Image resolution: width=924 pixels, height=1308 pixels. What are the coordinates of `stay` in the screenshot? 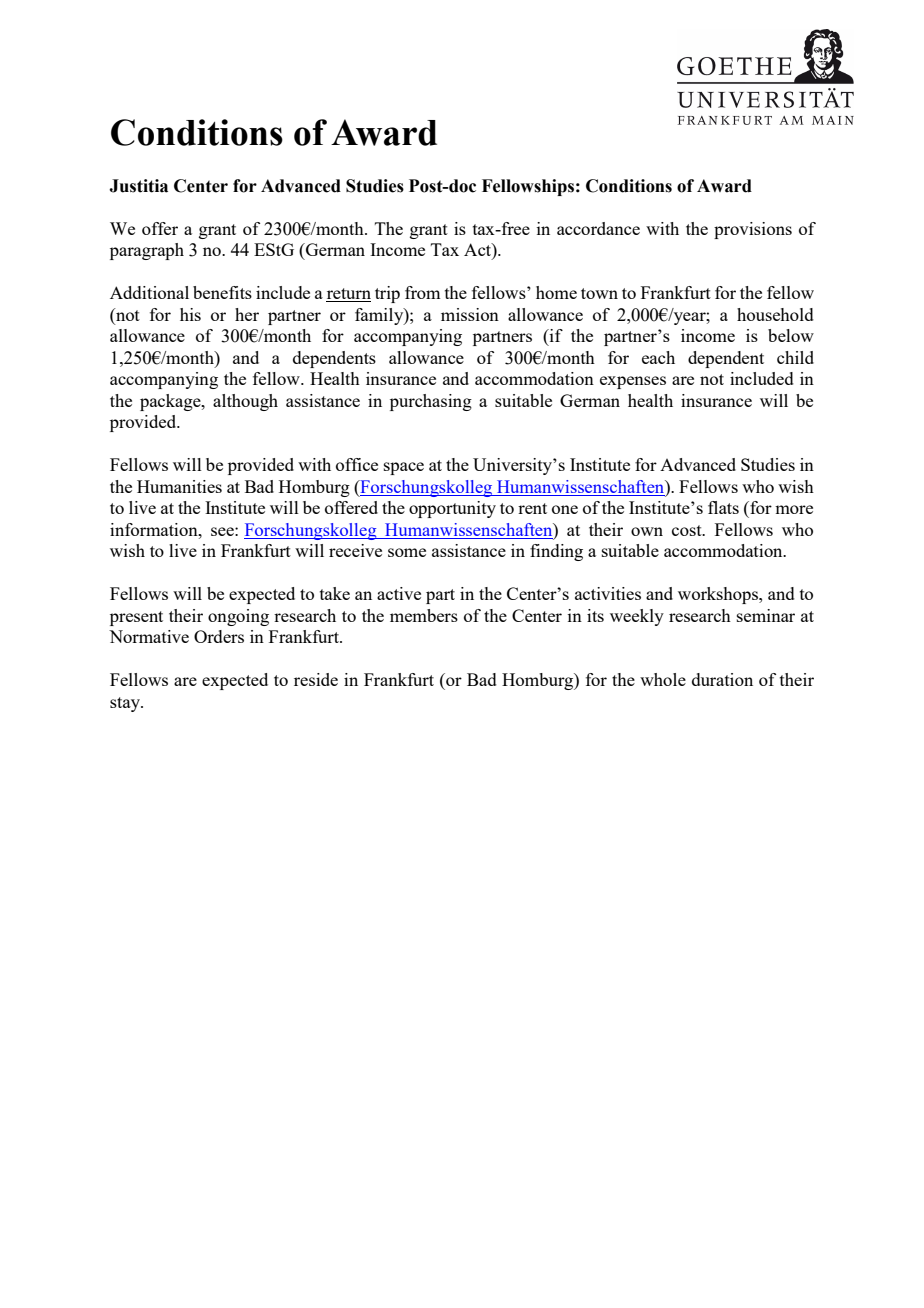 It's located at (126, 704).
